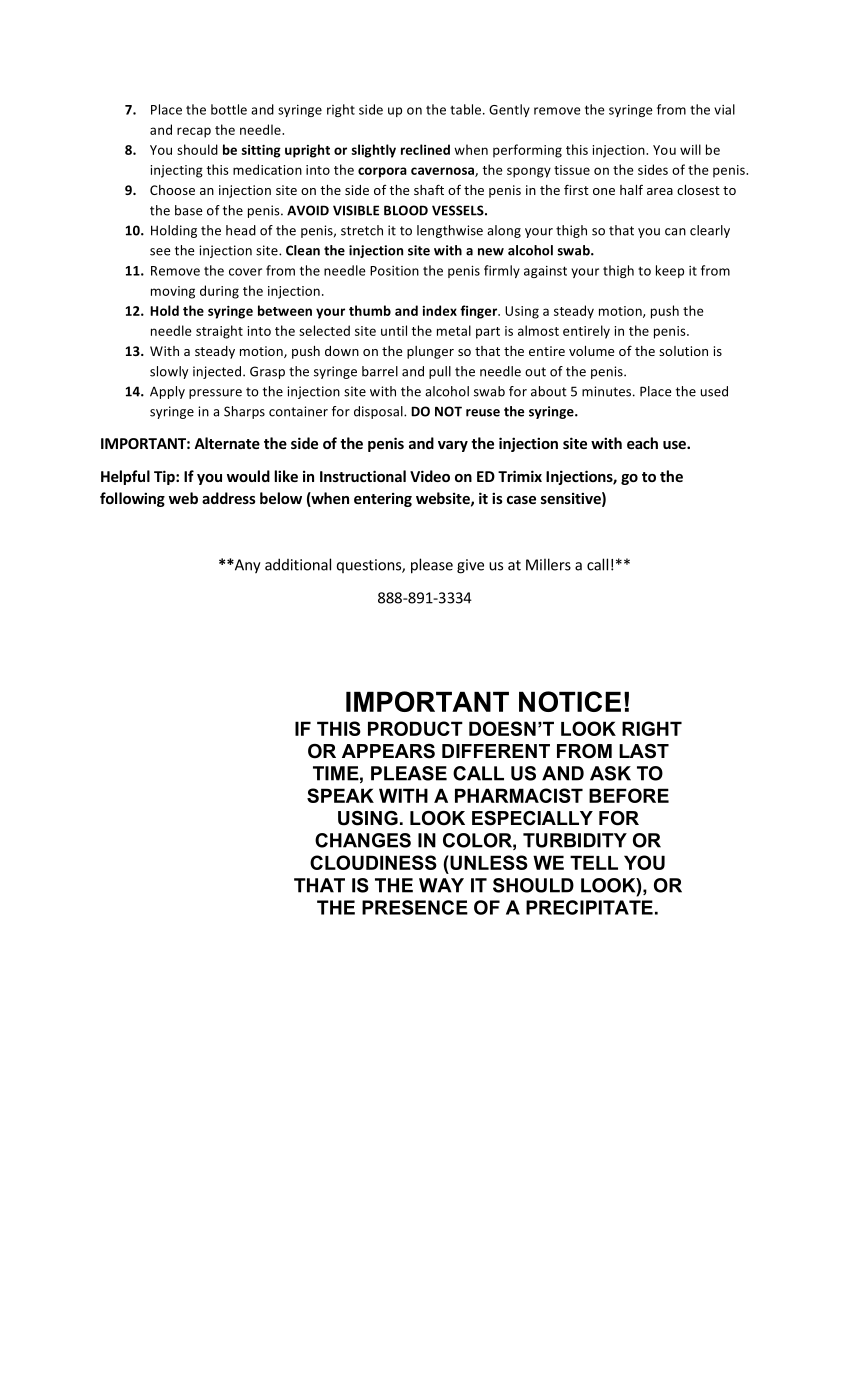 Image resolution: width=849 pixels, height=1400 pixels. What do you see at coordinates (570, 701) in the screenshot?
I see `NOTICE` at bounding box center [570, 701].
